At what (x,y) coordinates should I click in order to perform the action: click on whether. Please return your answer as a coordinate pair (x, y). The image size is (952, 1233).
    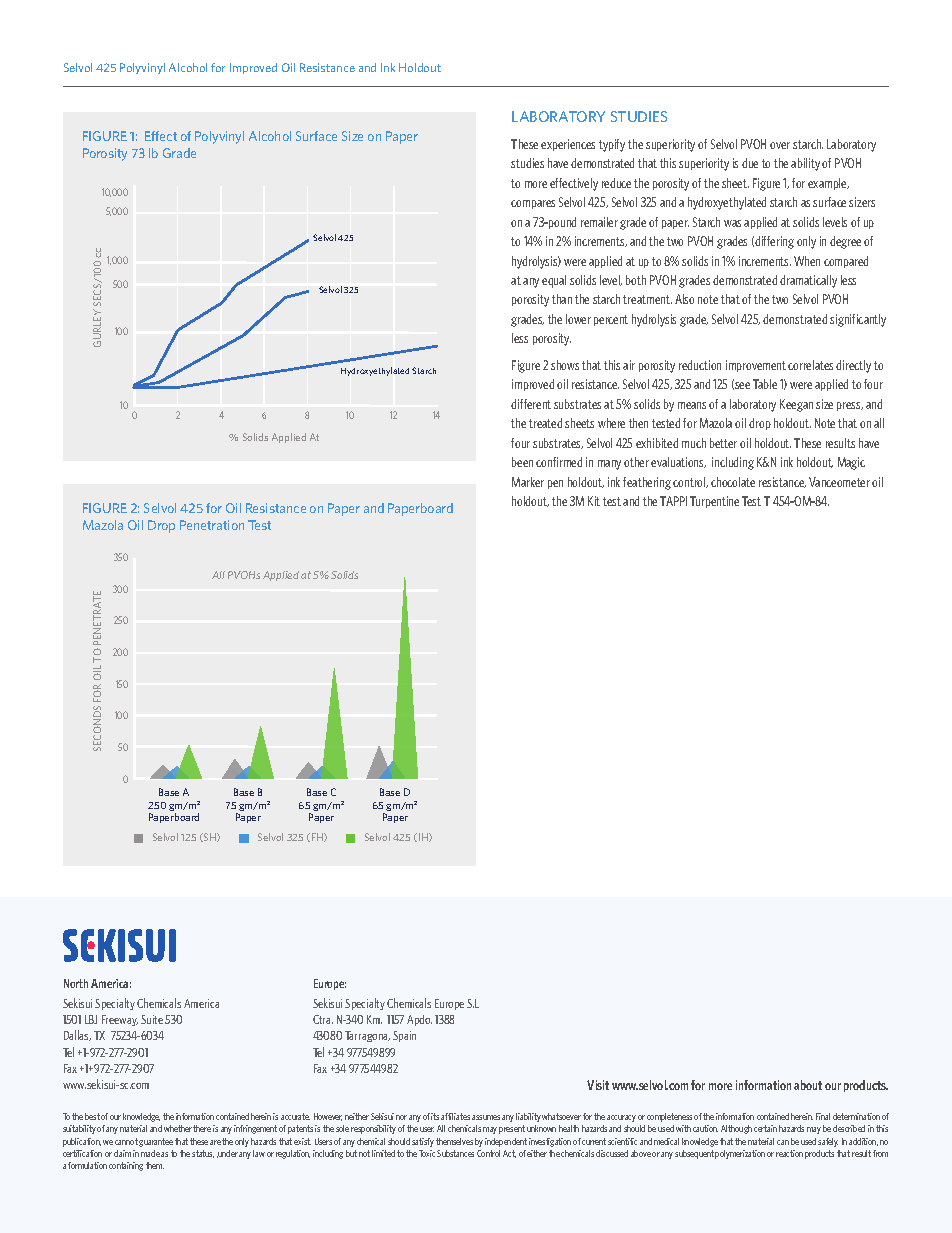
    Looking at the image, I should click on (178, 1128).
